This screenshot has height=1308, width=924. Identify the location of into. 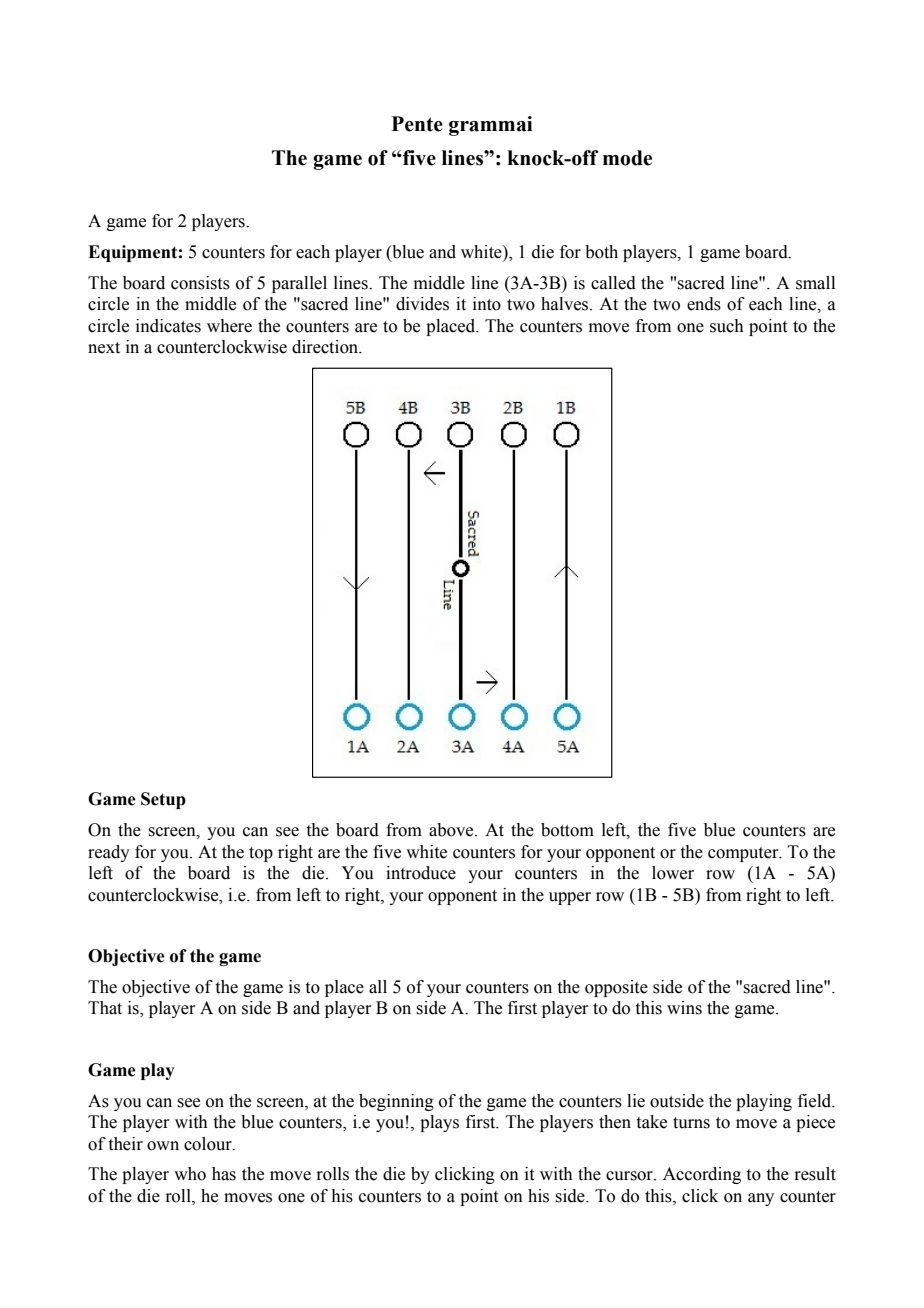
(487, 304).
